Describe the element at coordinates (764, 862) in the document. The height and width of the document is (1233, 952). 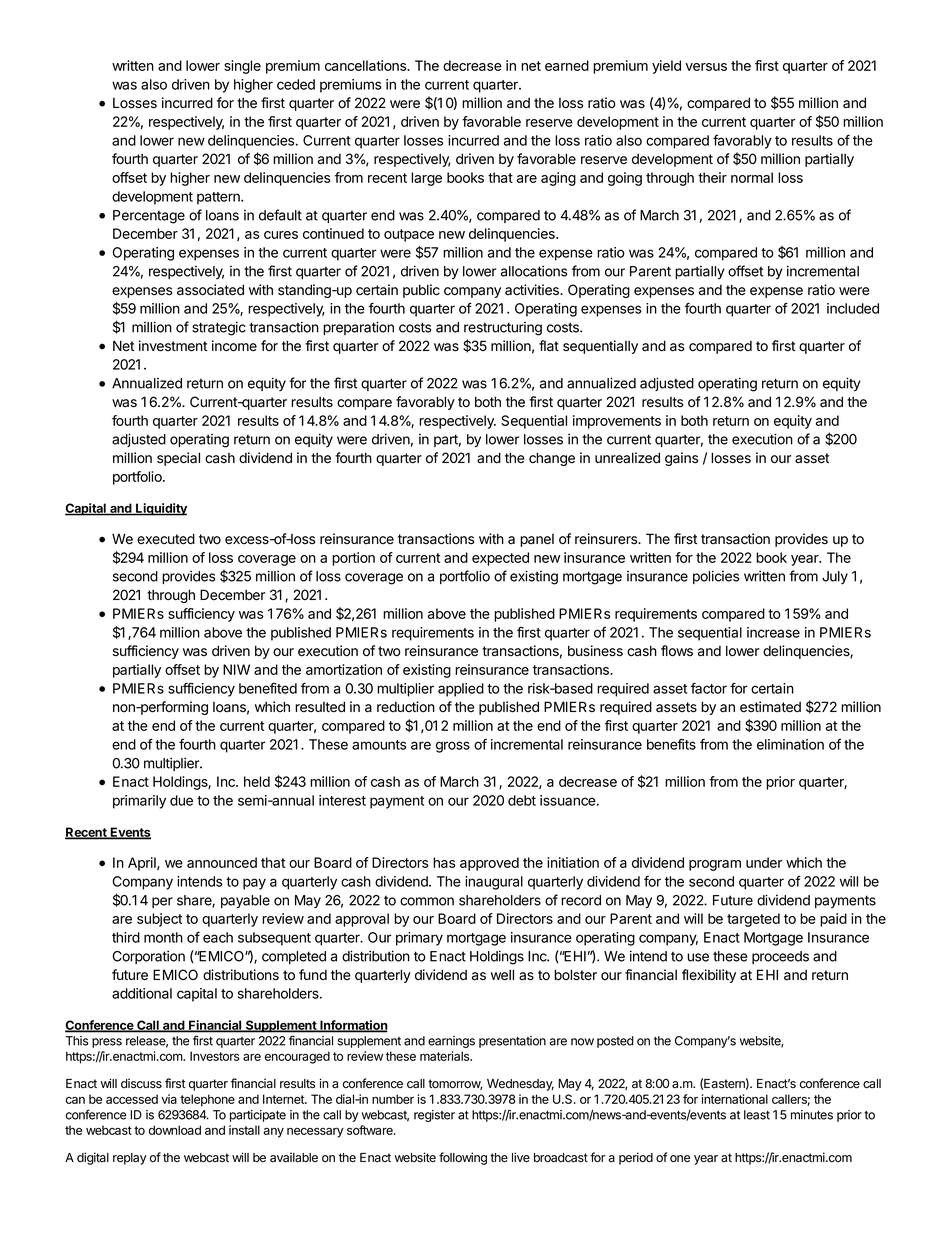
I see `under` at that location.
